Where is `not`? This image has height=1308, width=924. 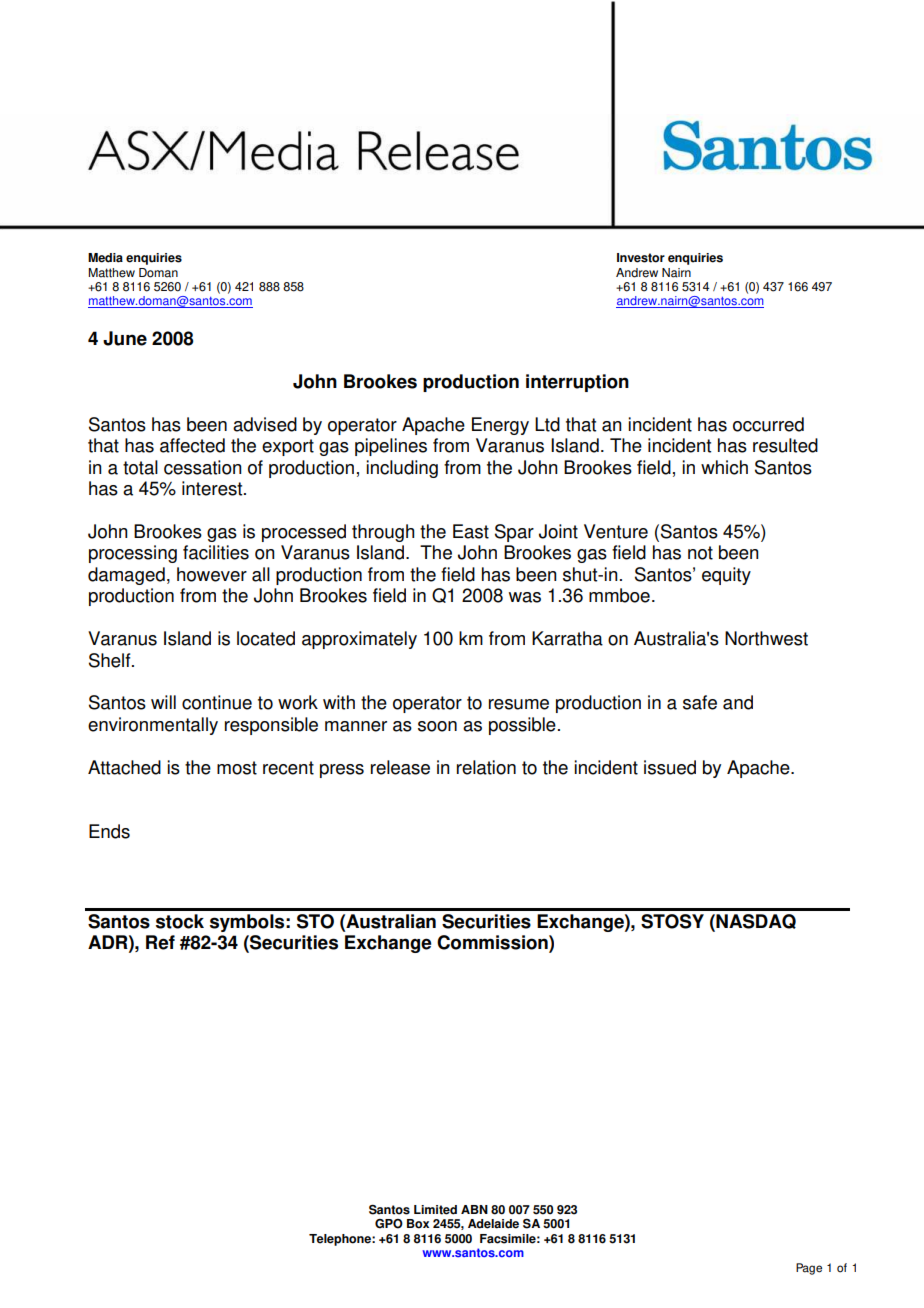 not is located at coordinates (700, 553).
